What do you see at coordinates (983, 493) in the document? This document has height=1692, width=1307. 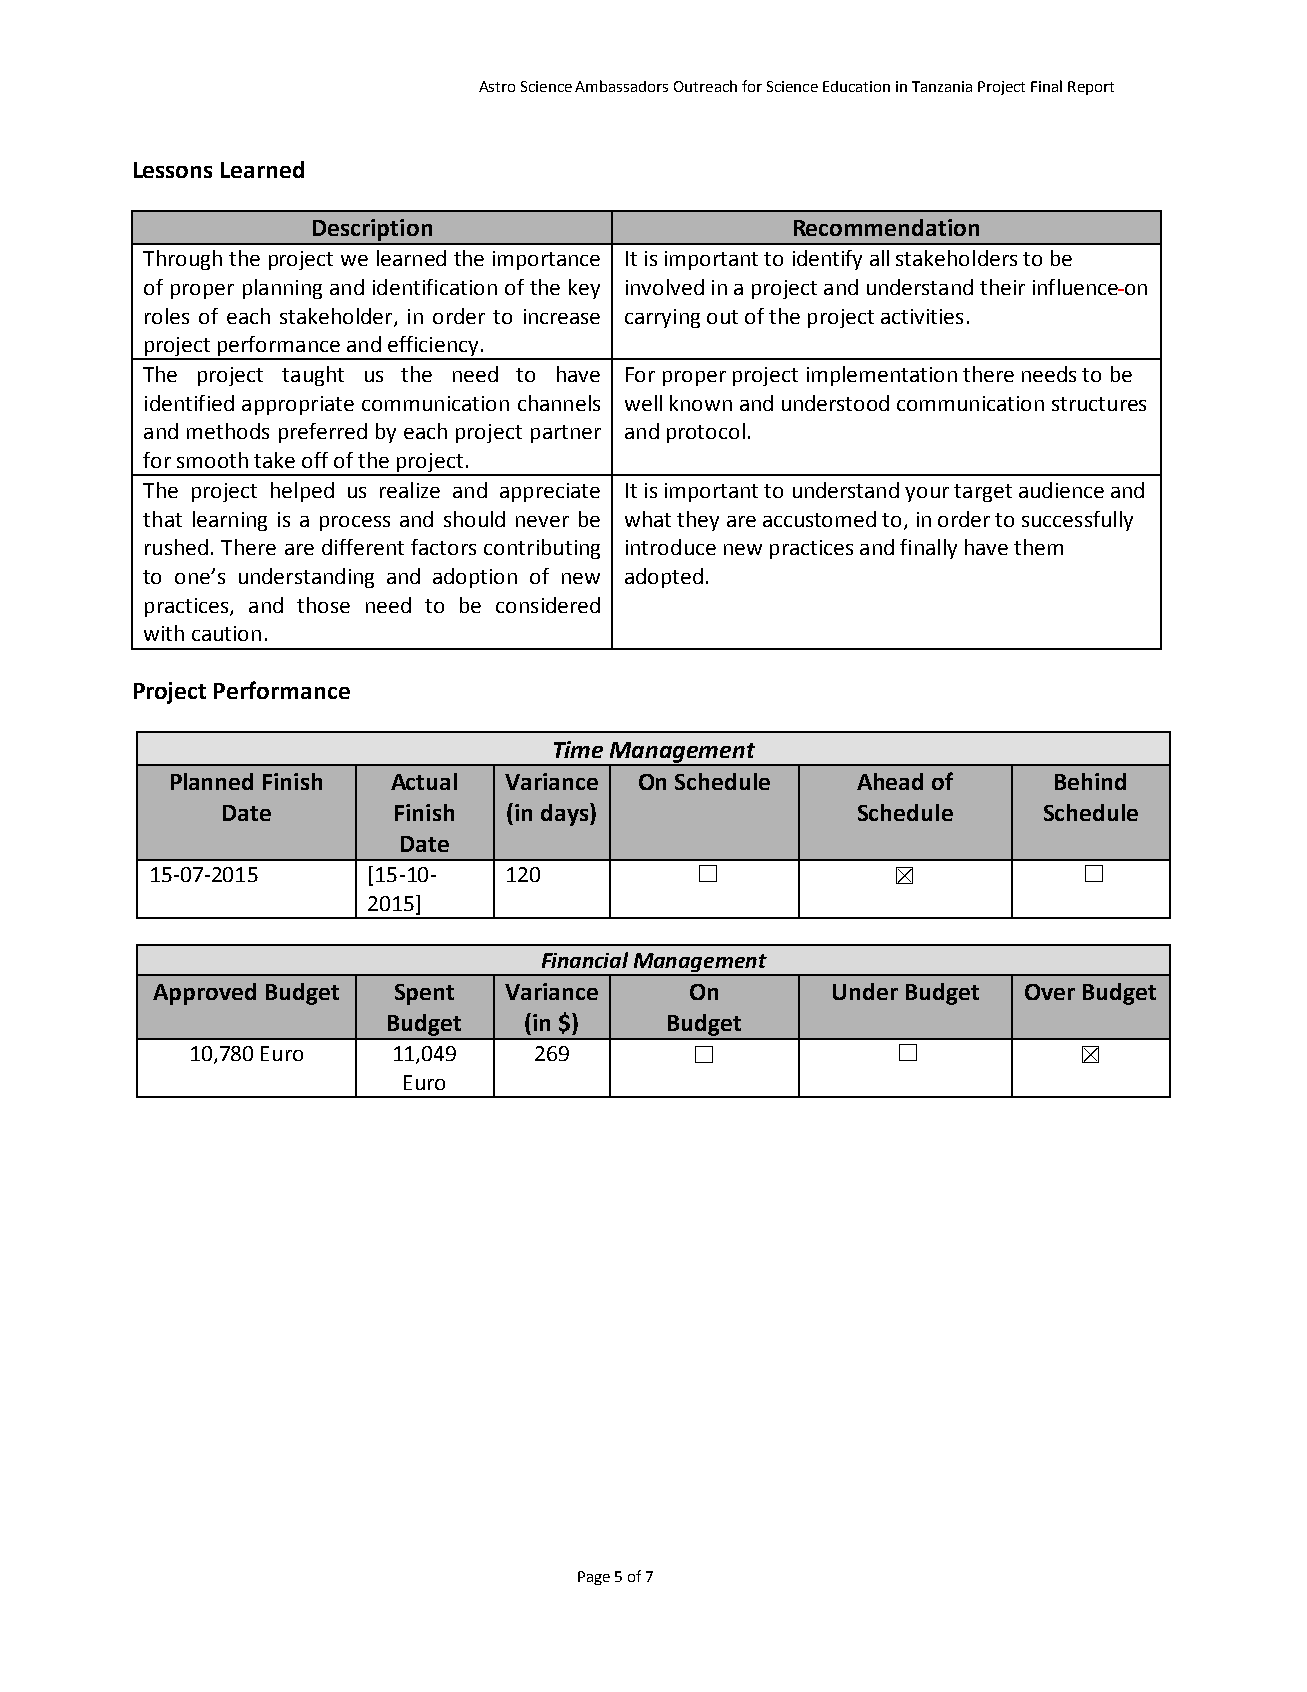 I see `target` at bounding box center [983, 493].
